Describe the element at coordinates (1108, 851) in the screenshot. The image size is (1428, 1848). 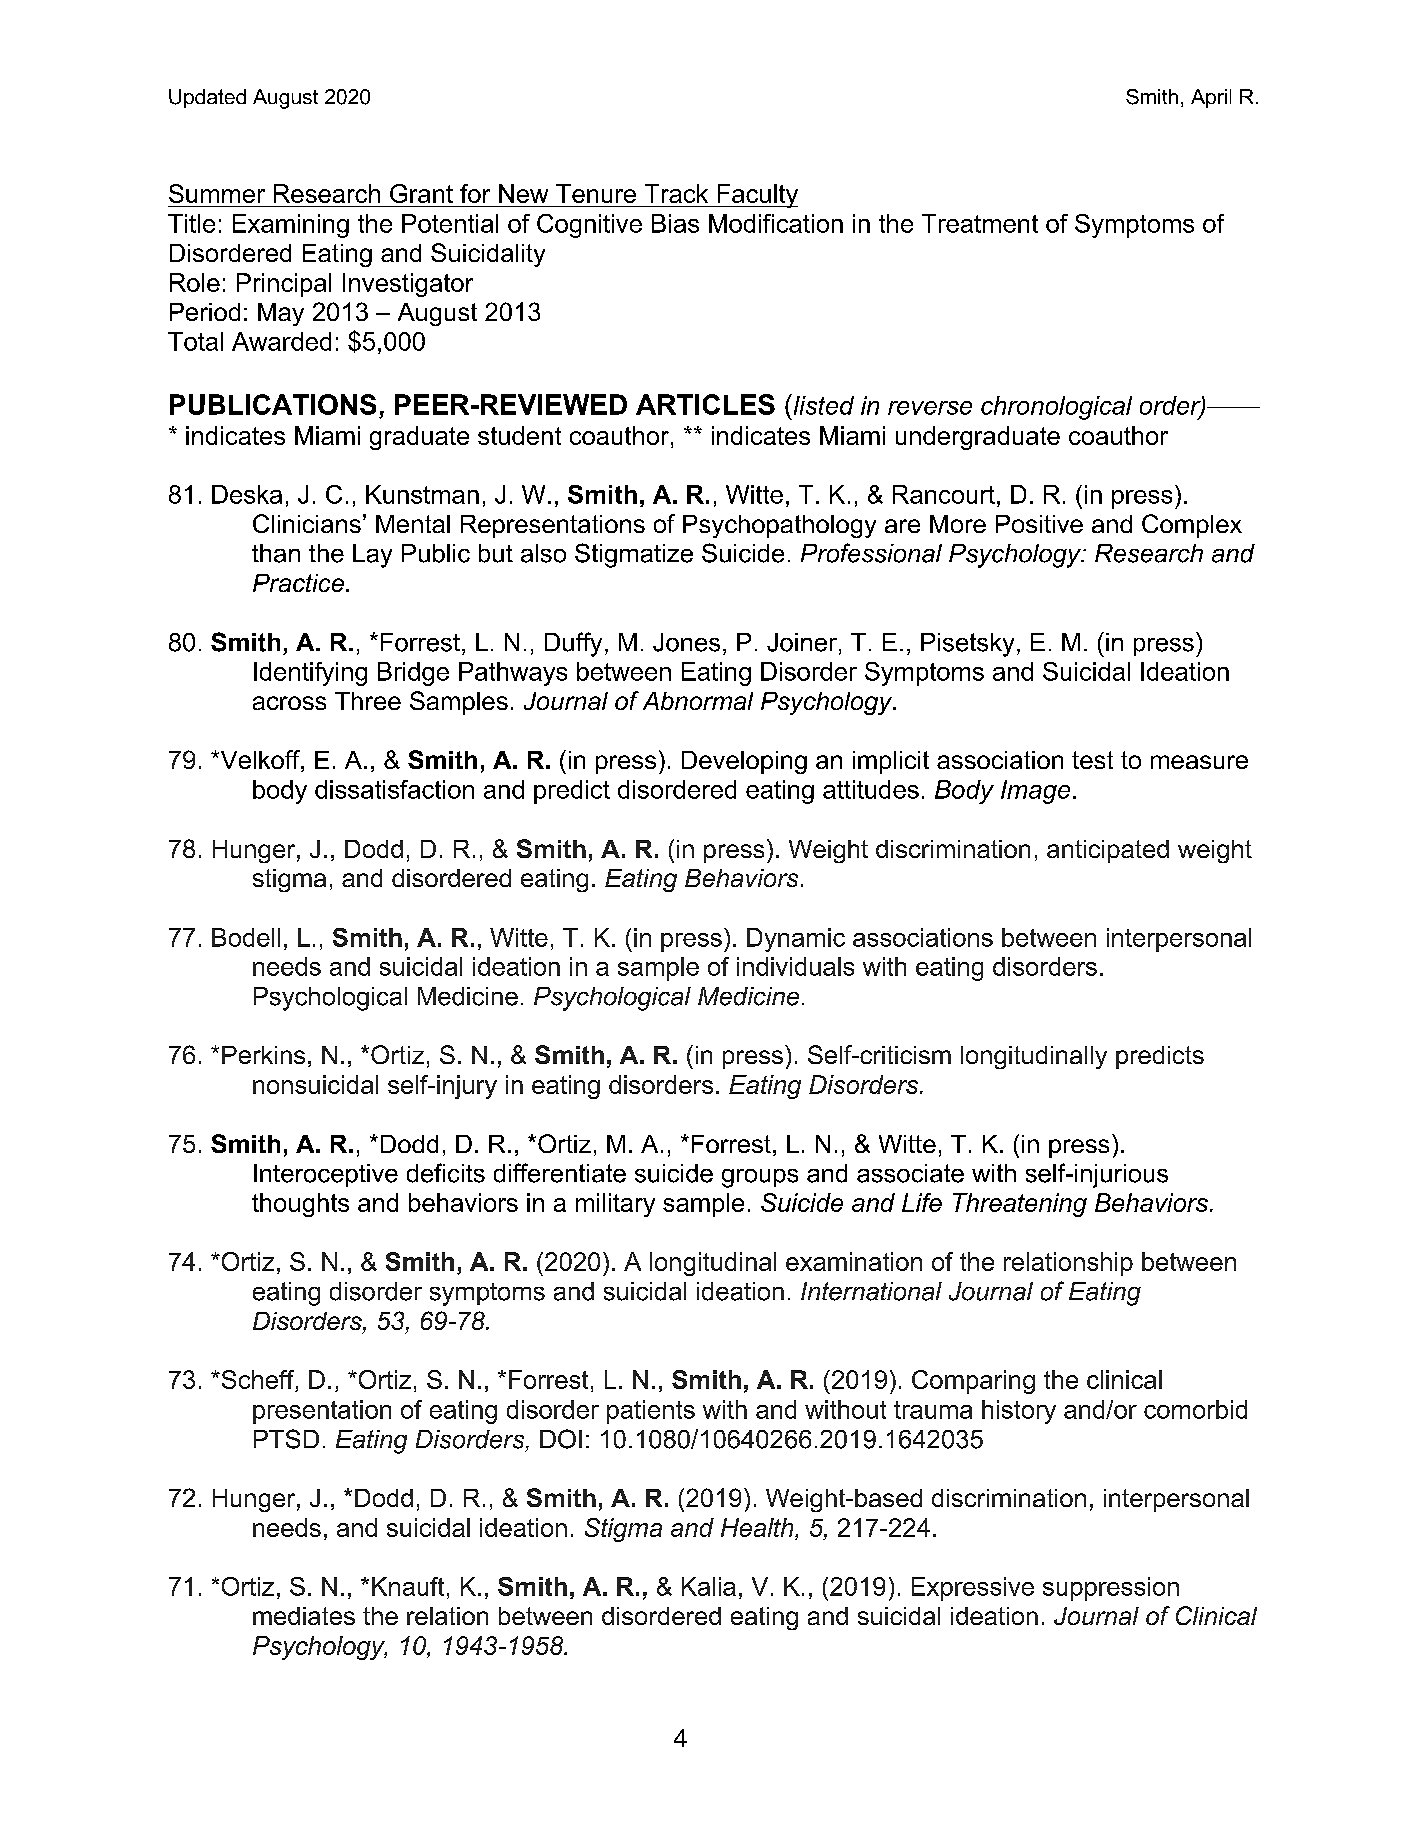
I see `anticipated` at that location.
